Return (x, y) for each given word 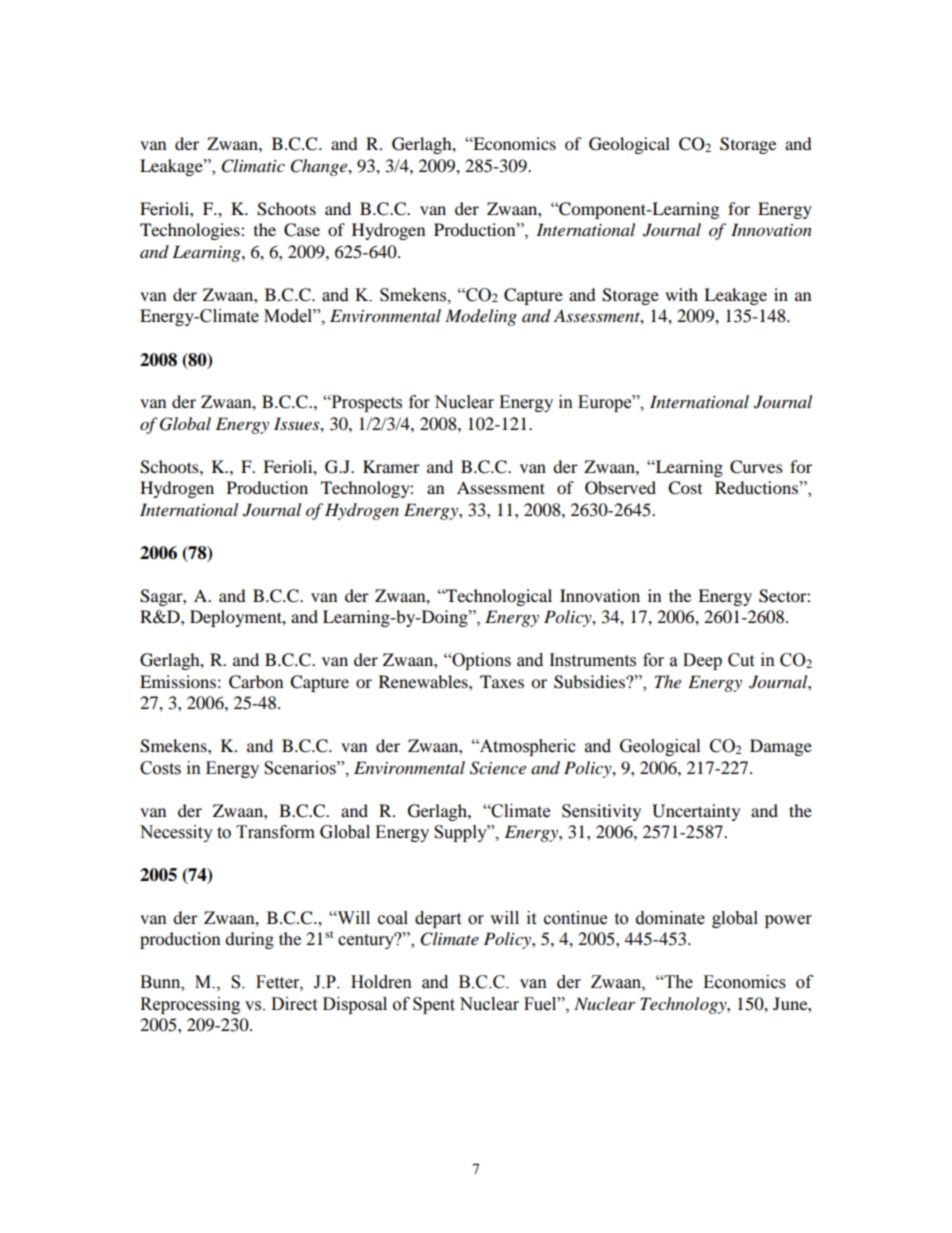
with (681, 294)
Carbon (256, 682)
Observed (620, 488)
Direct (294, 1004)
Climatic (253, 166)
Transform (275, 832)
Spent (434, 1005)
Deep (702, 661)
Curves (756, 467)
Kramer (391, 466)
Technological (498, 597)
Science (498, 768)
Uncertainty (696, 812)
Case (302, 230)
